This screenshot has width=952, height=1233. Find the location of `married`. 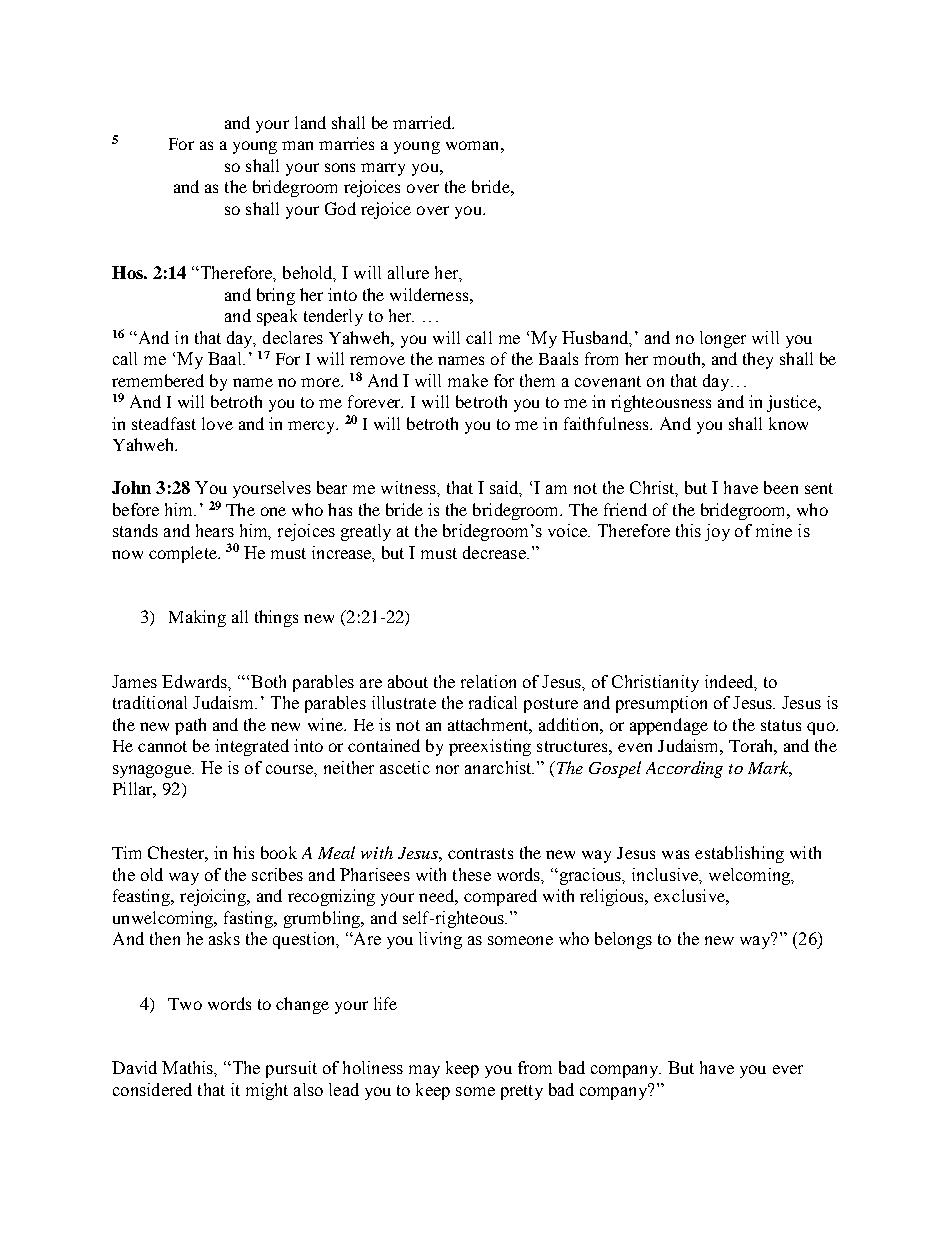

married is located at coordinates (423, 122).
